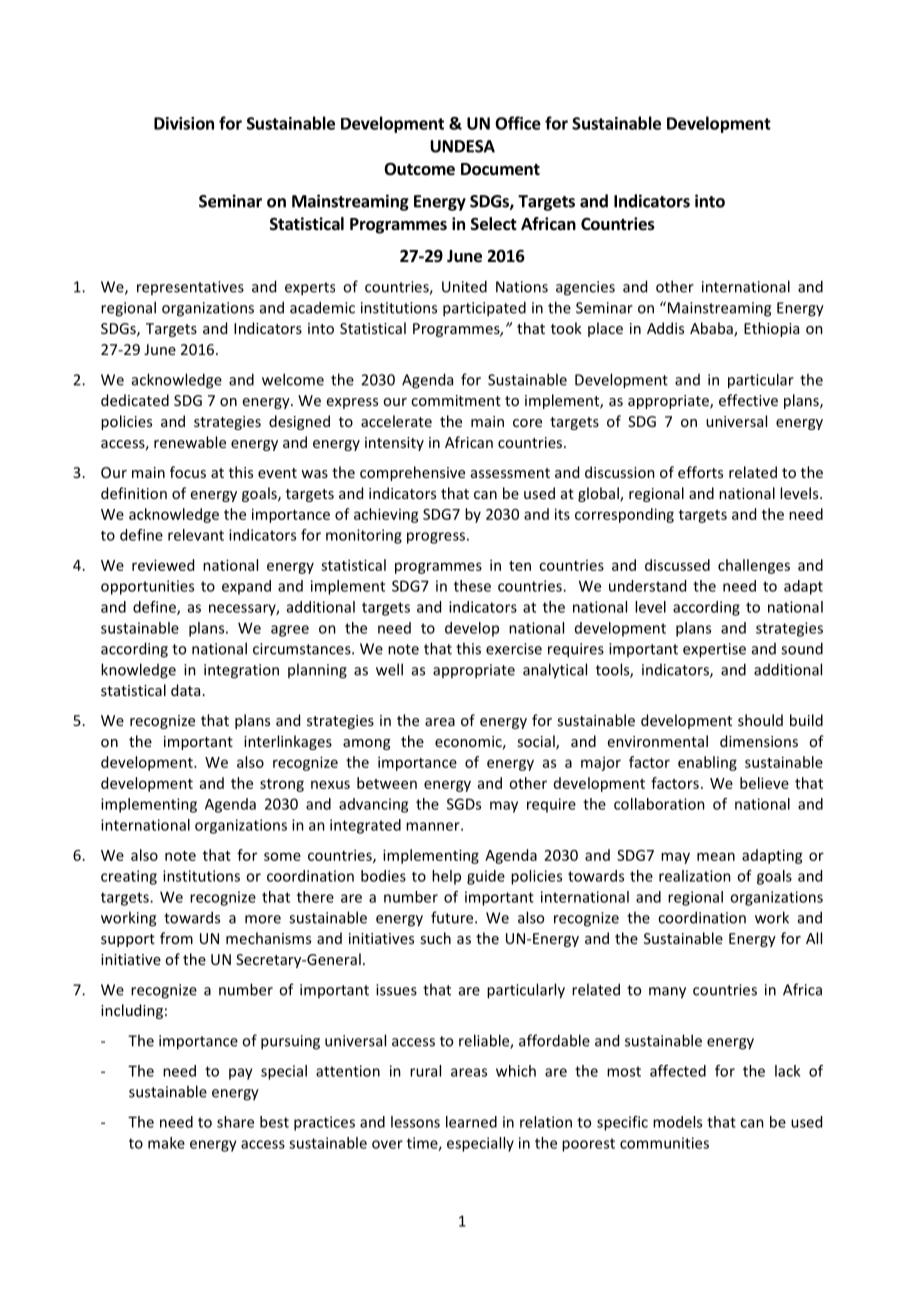  Describe the element at coordinates (714, 650) in the screenshot. I see `expertise` at that location.
